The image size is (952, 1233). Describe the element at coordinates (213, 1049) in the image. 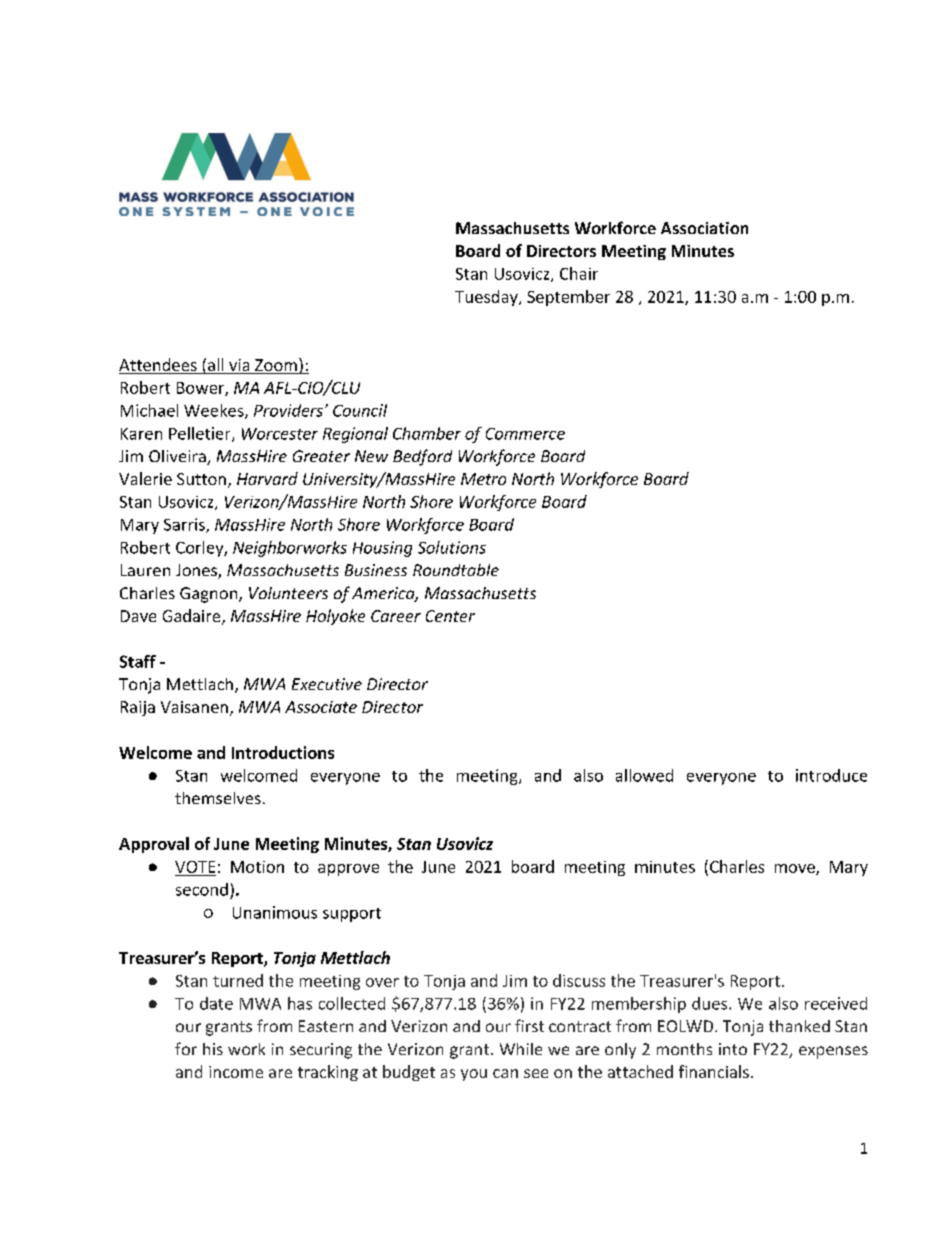

I see `his` at that location.
